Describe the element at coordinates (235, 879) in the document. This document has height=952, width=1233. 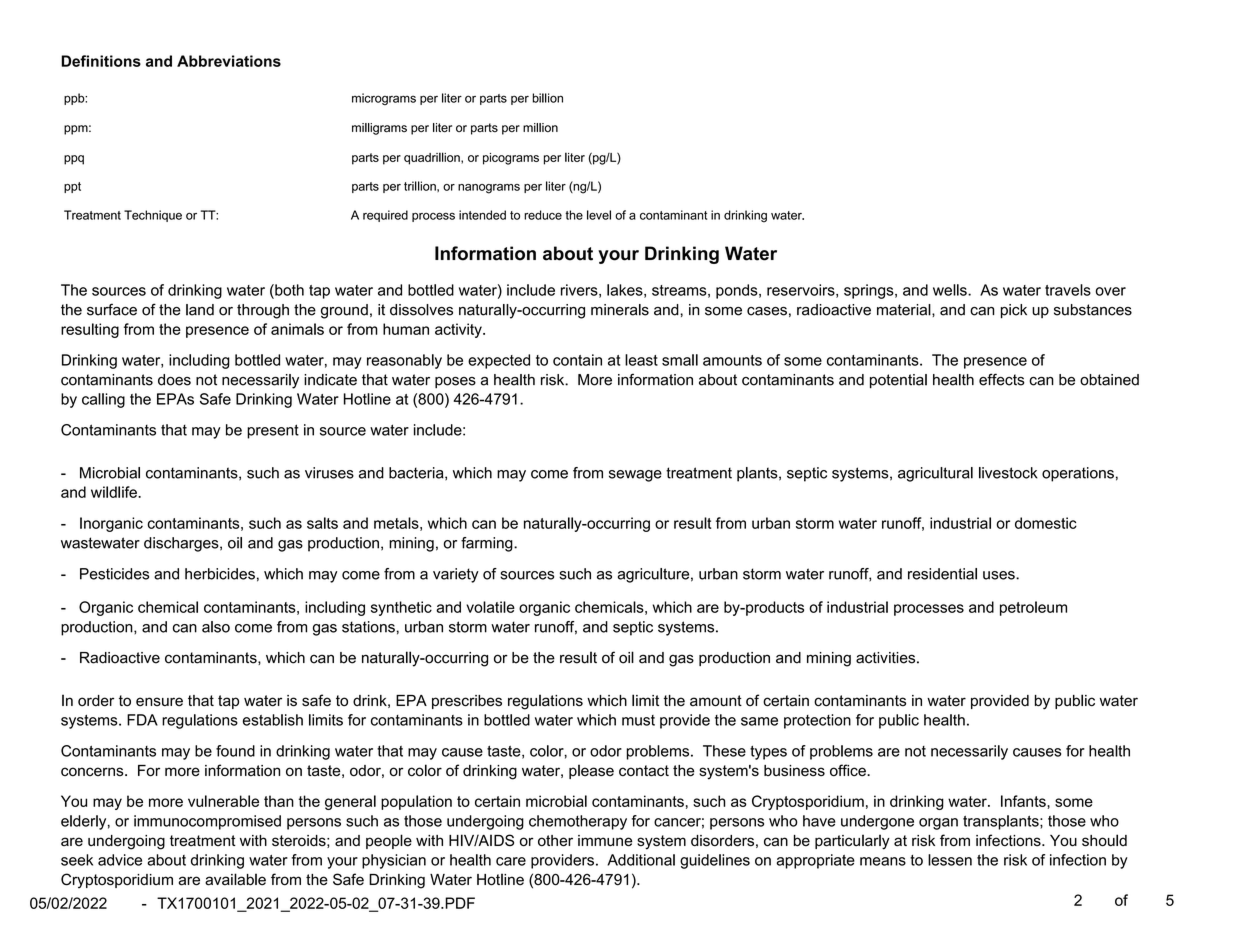
I see `available` at that location.
